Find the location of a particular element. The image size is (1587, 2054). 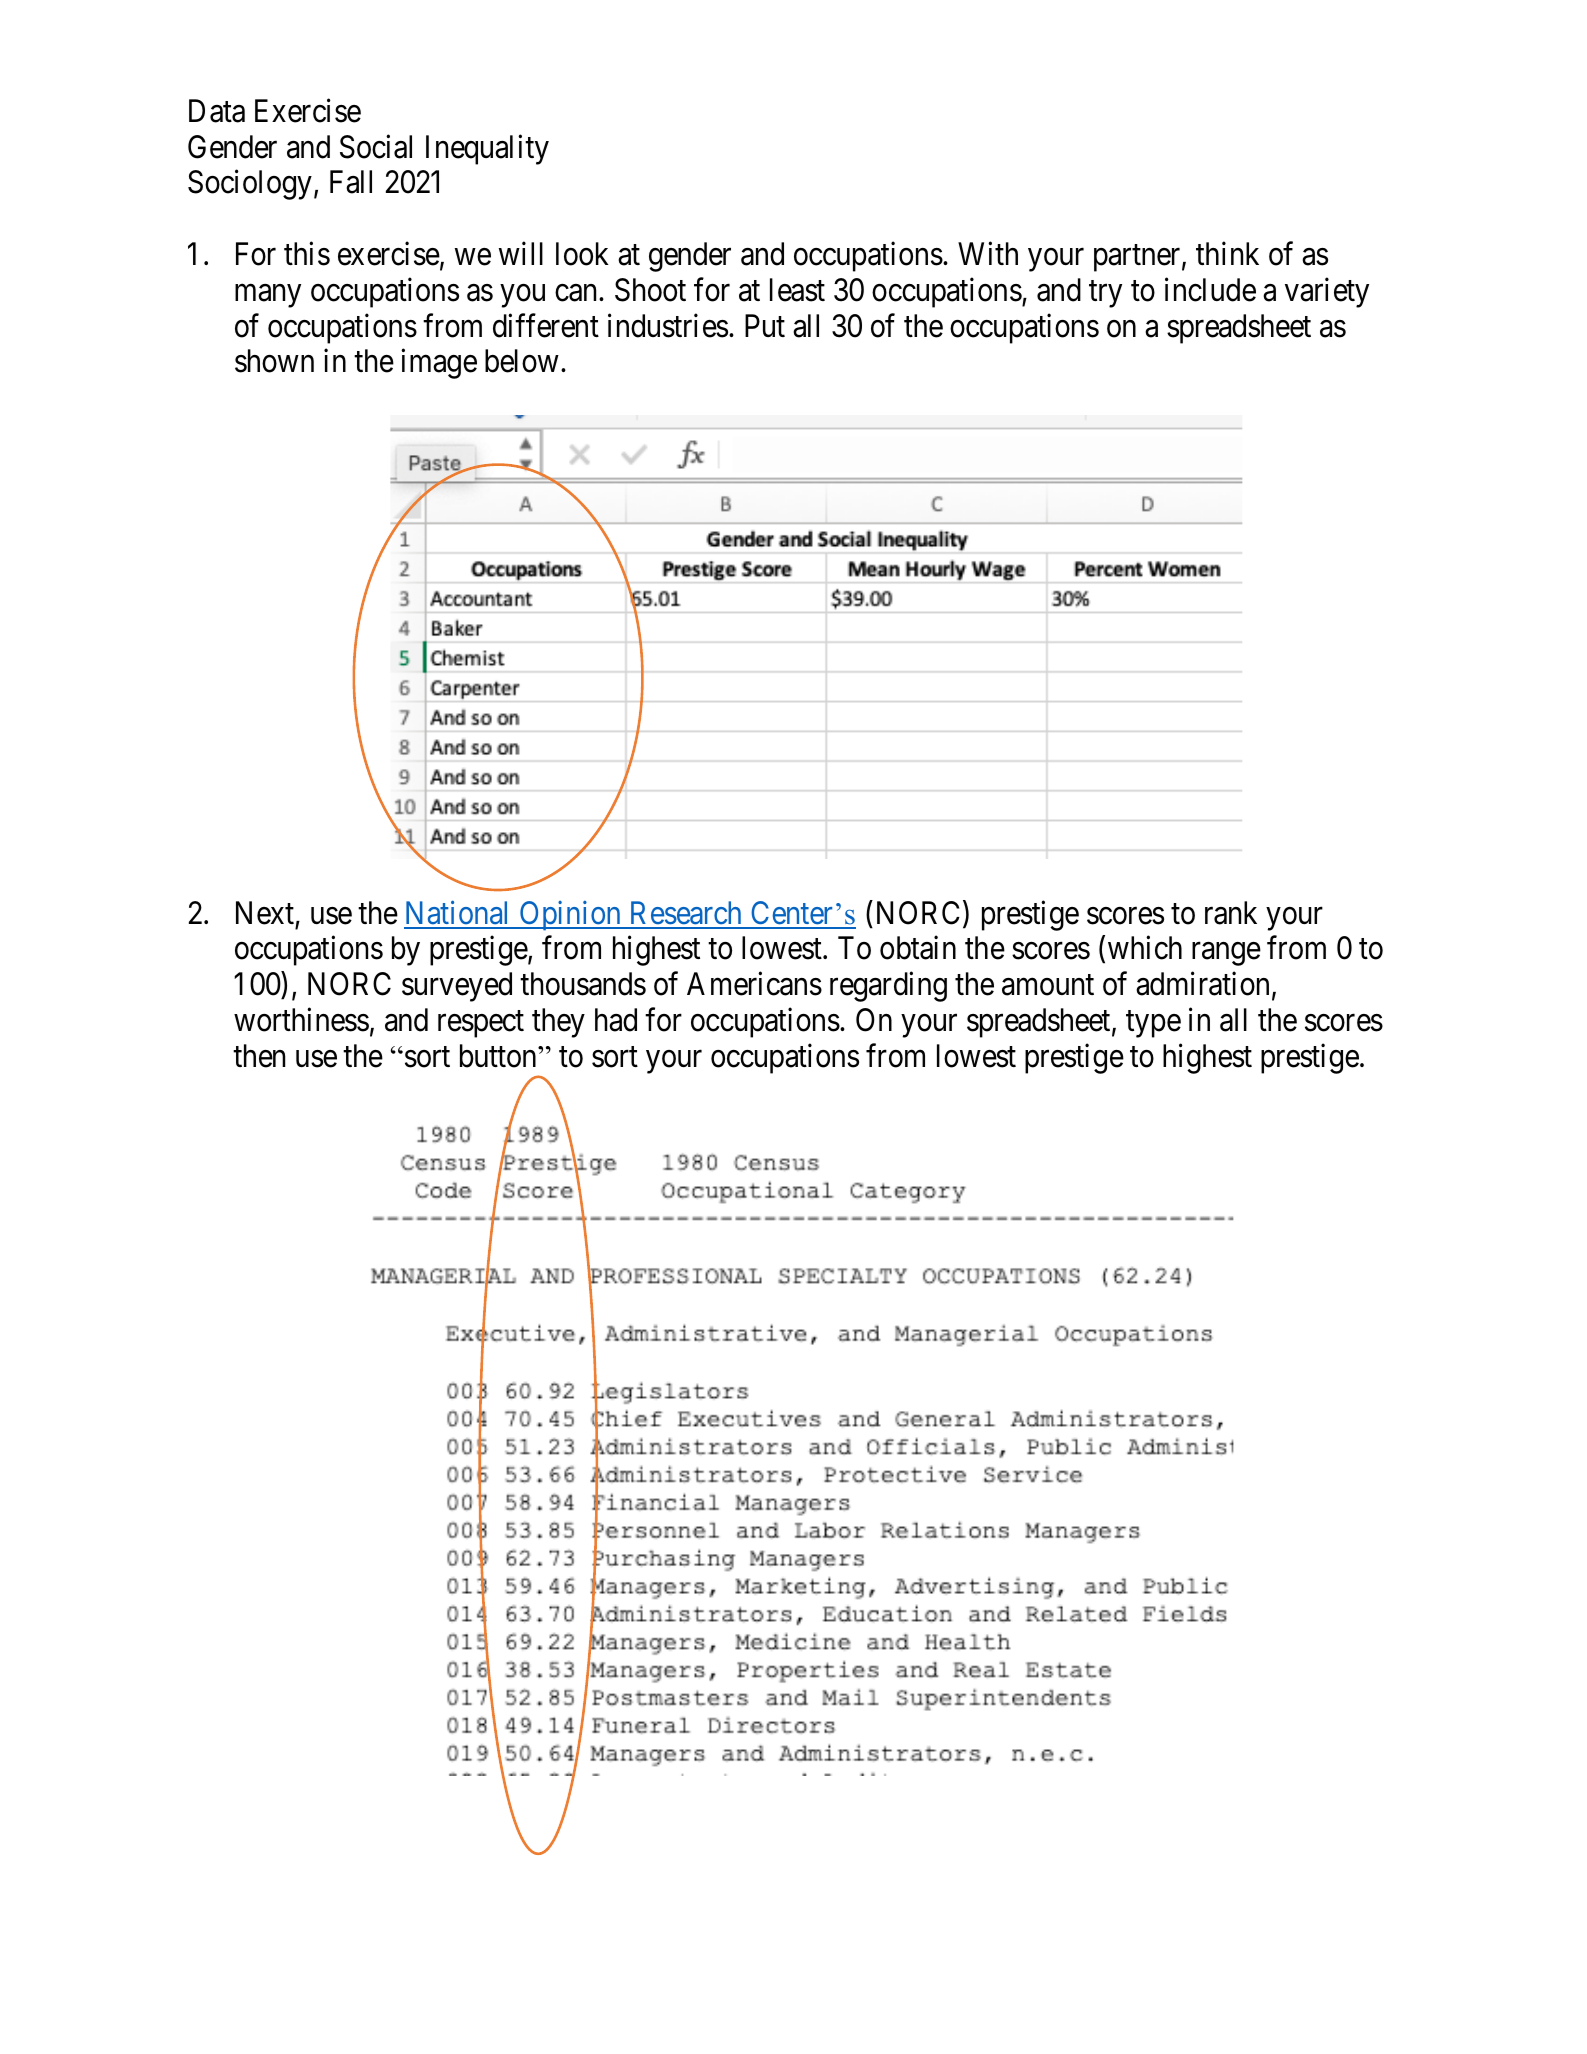

Put is located at coordinates (765, 325).
